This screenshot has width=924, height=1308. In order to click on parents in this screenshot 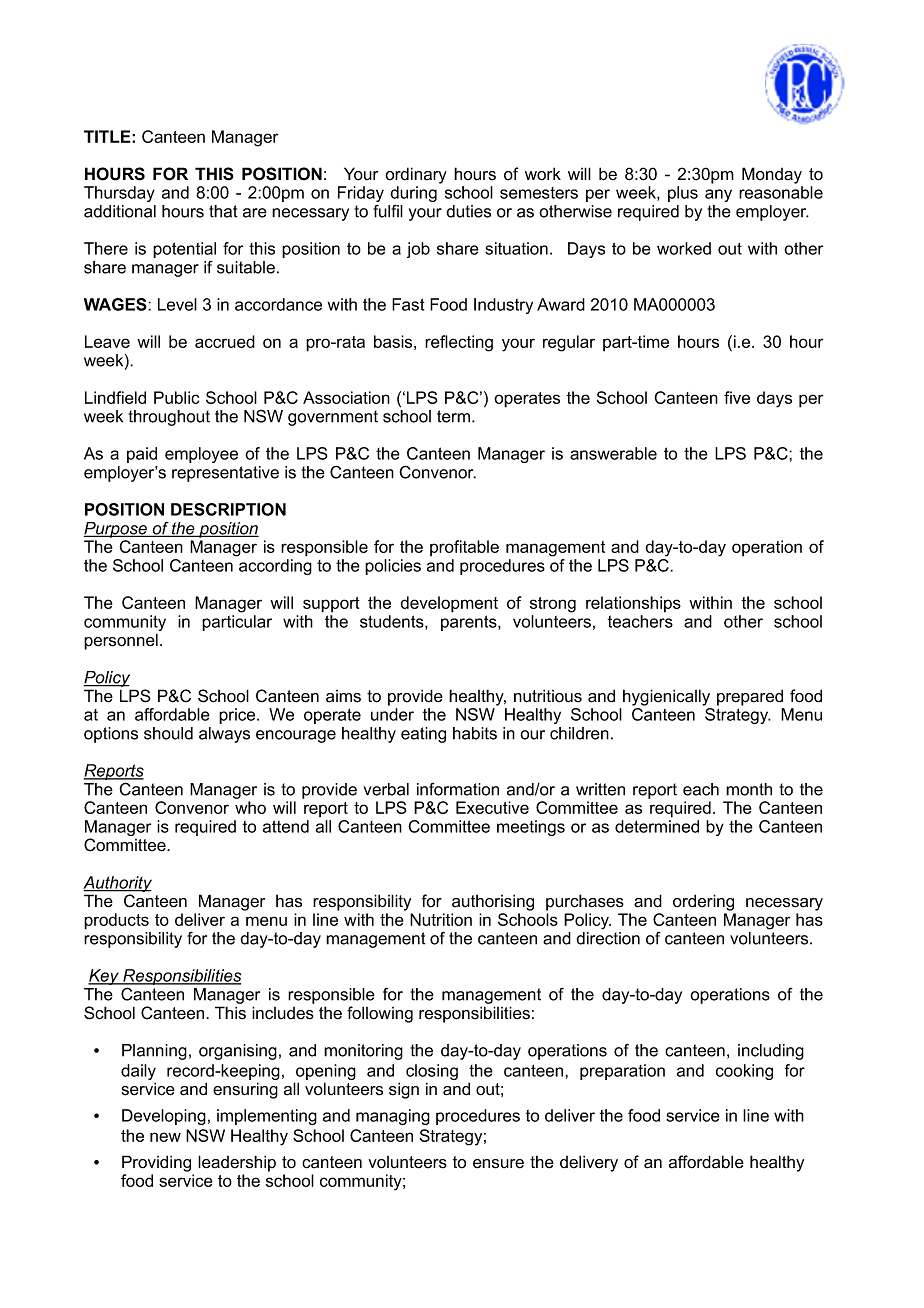, I will do `click(470, 623)`.
